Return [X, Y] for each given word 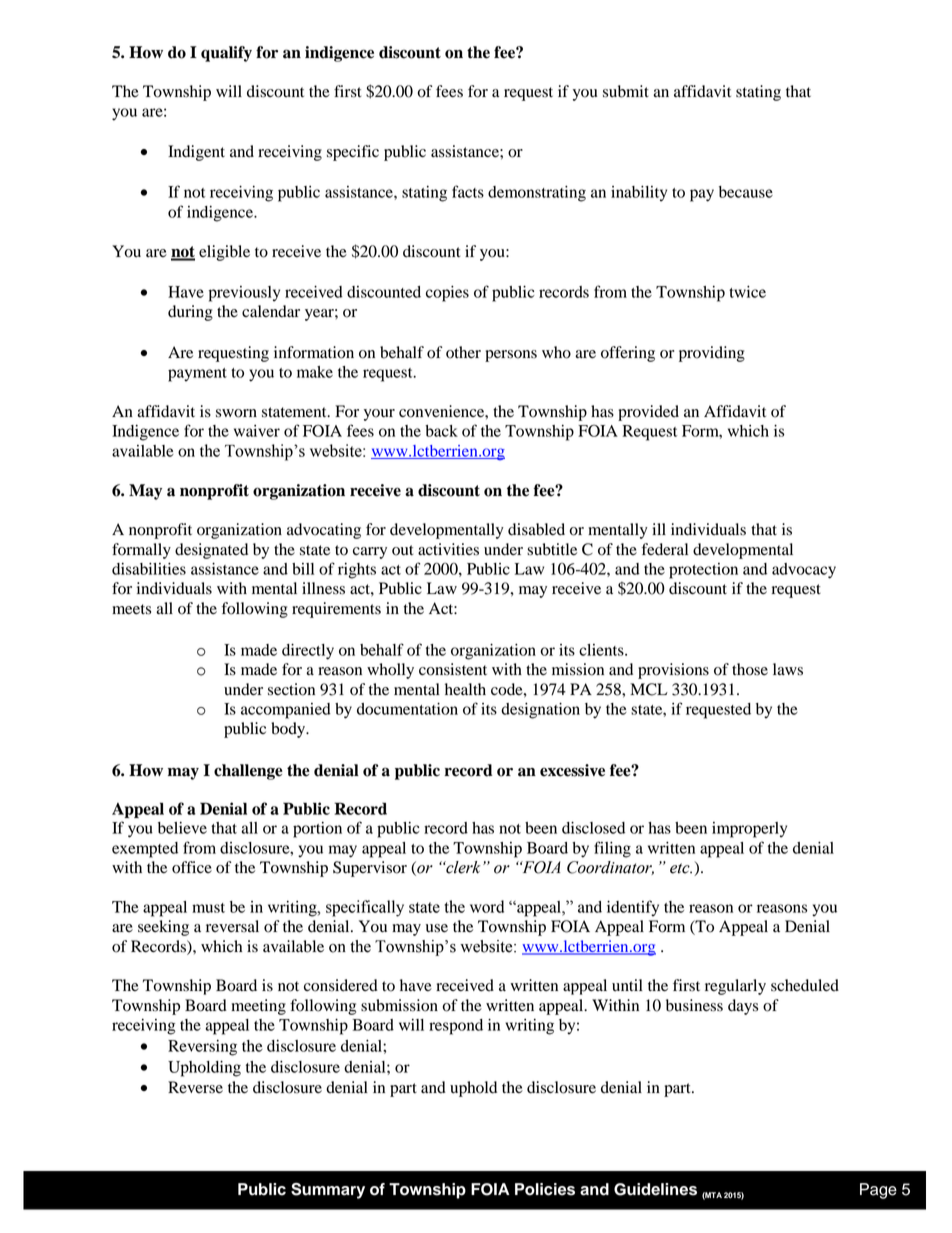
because [746, 192]
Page [878, 1191]
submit [626, 91]
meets [131, 609]
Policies [545, 1189]
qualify [226, 54]
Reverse [195, 1087]
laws [788, 669]
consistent [453, 669]
